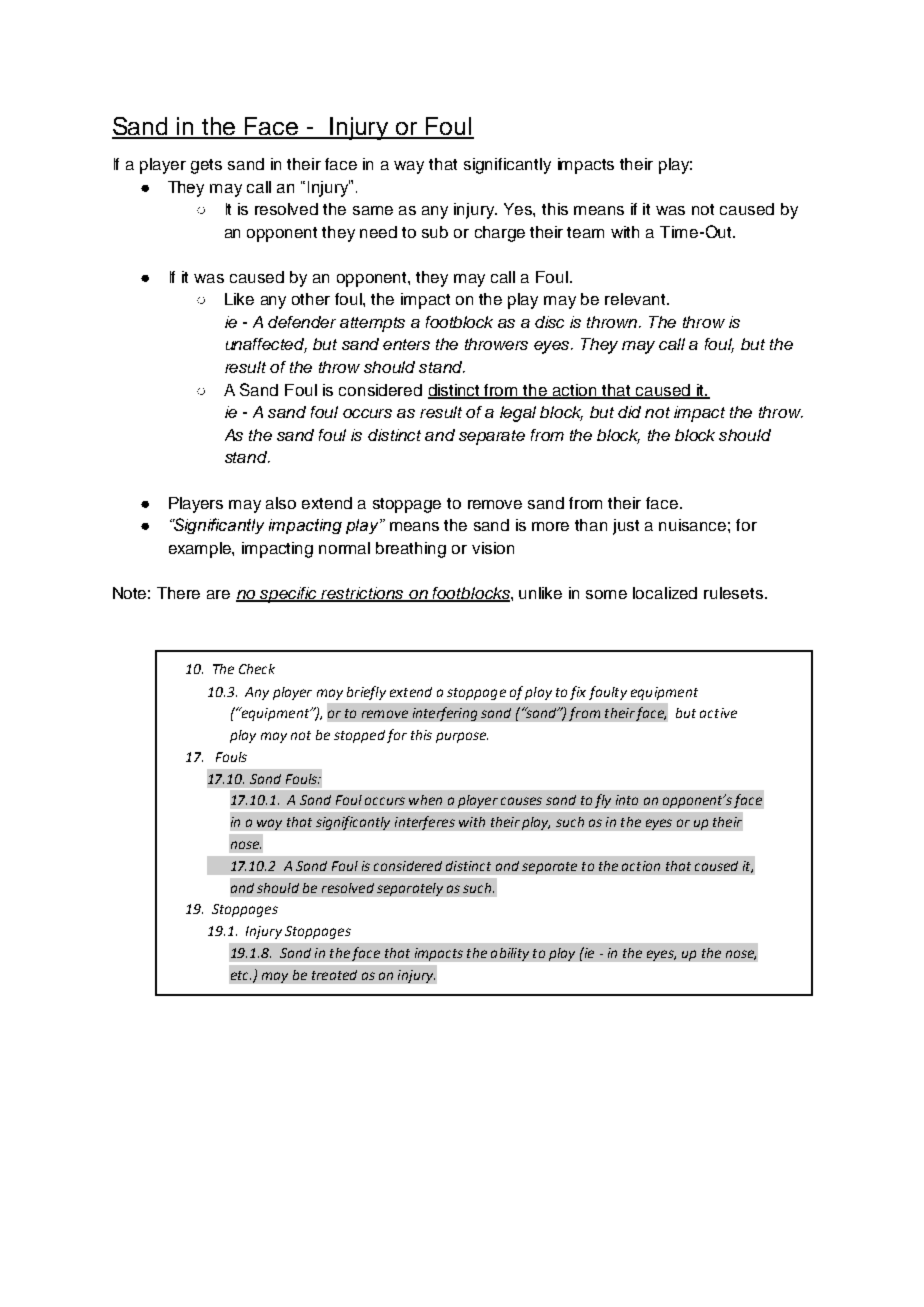 This screenshot has height=1307, width=924. I want to click on gets, so click(206, 166).
